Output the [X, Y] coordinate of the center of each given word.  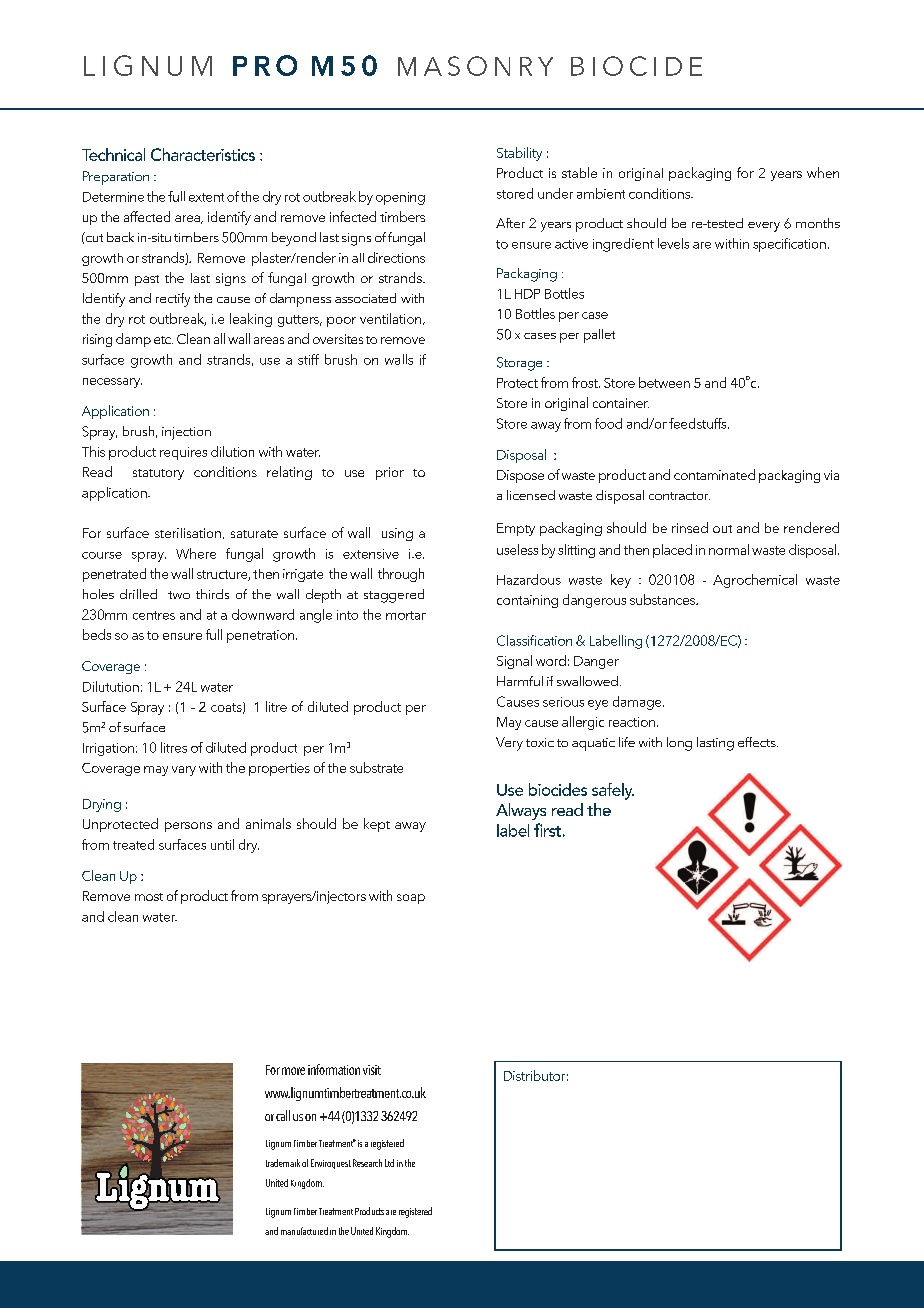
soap [411, 899]
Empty [516, 529]
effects [758, 742]
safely [613, 791]
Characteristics [203, 154]
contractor [679, 496]
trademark [283, 1163]
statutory [158, 474]
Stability [519, 154]
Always [521, 811]
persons [188, 827]
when [823, 172]
